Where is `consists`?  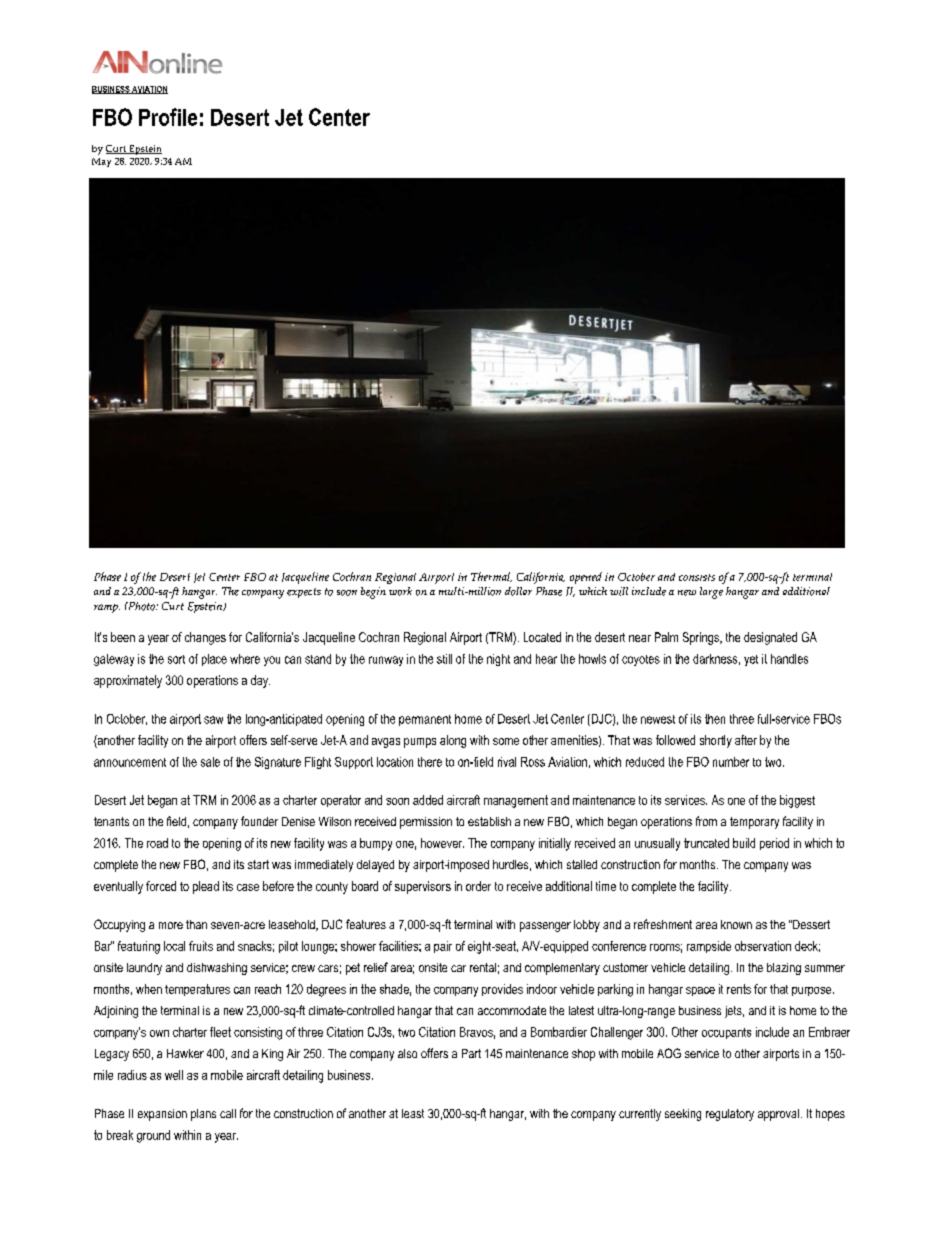 consists is located at coordinates (697, 577).
